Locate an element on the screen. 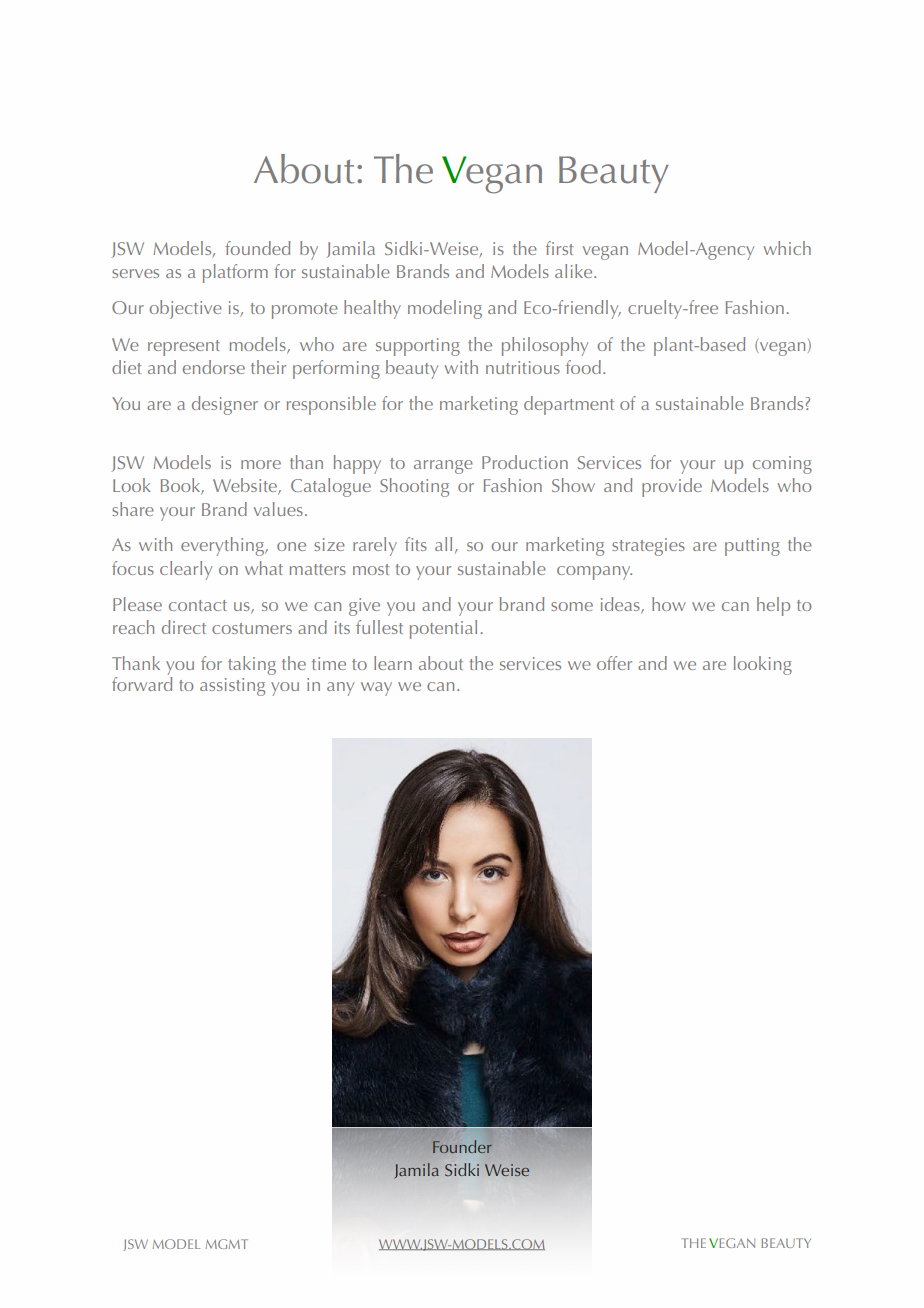 The height and width of the screenshot is (1308, 924). which is located at coordinates (787, 248).
